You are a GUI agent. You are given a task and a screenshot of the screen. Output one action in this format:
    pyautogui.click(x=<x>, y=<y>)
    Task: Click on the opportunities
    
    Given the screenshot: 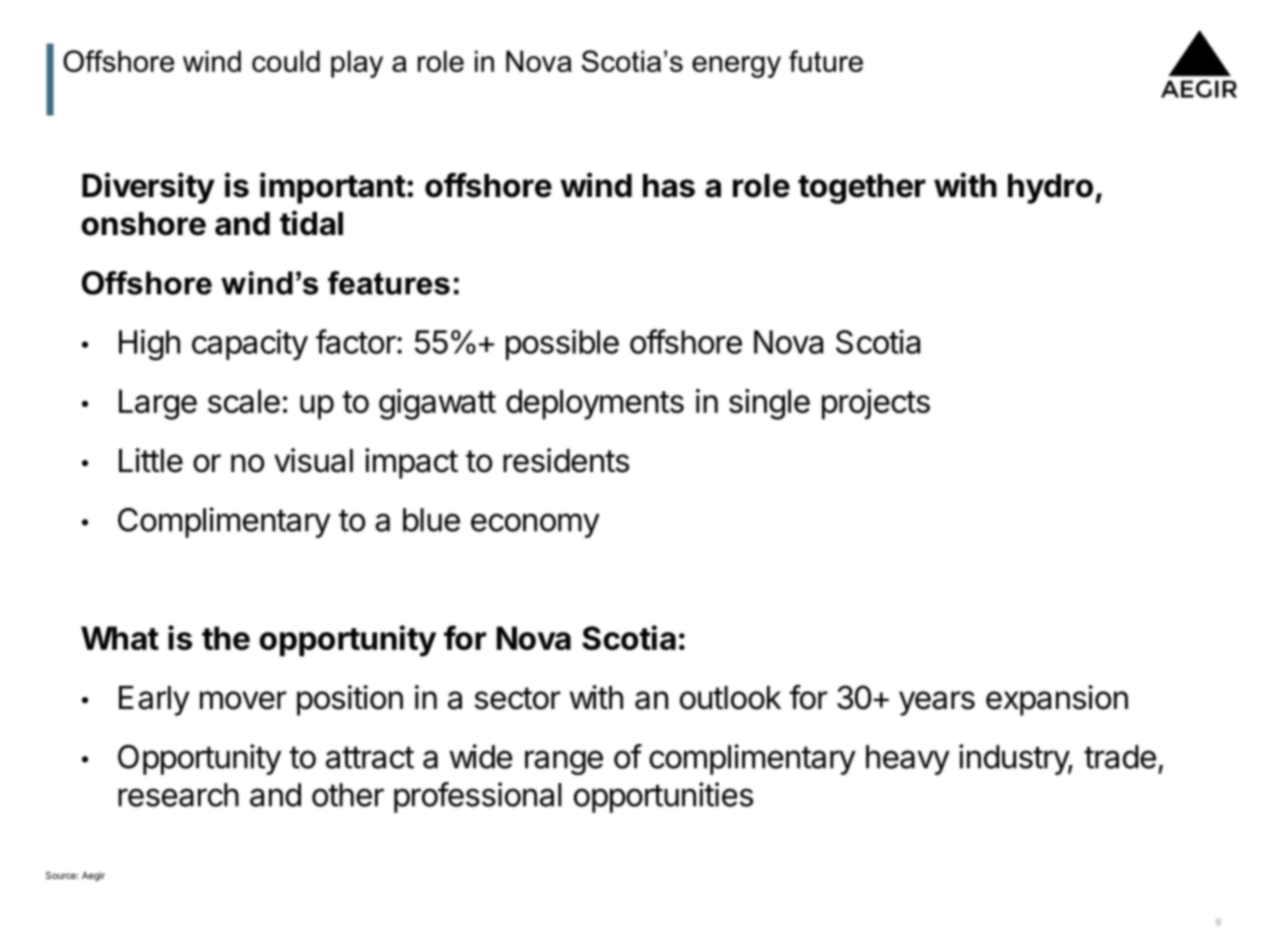 What is the action you would take?
    pyautogui.click(x=663, y=797)
